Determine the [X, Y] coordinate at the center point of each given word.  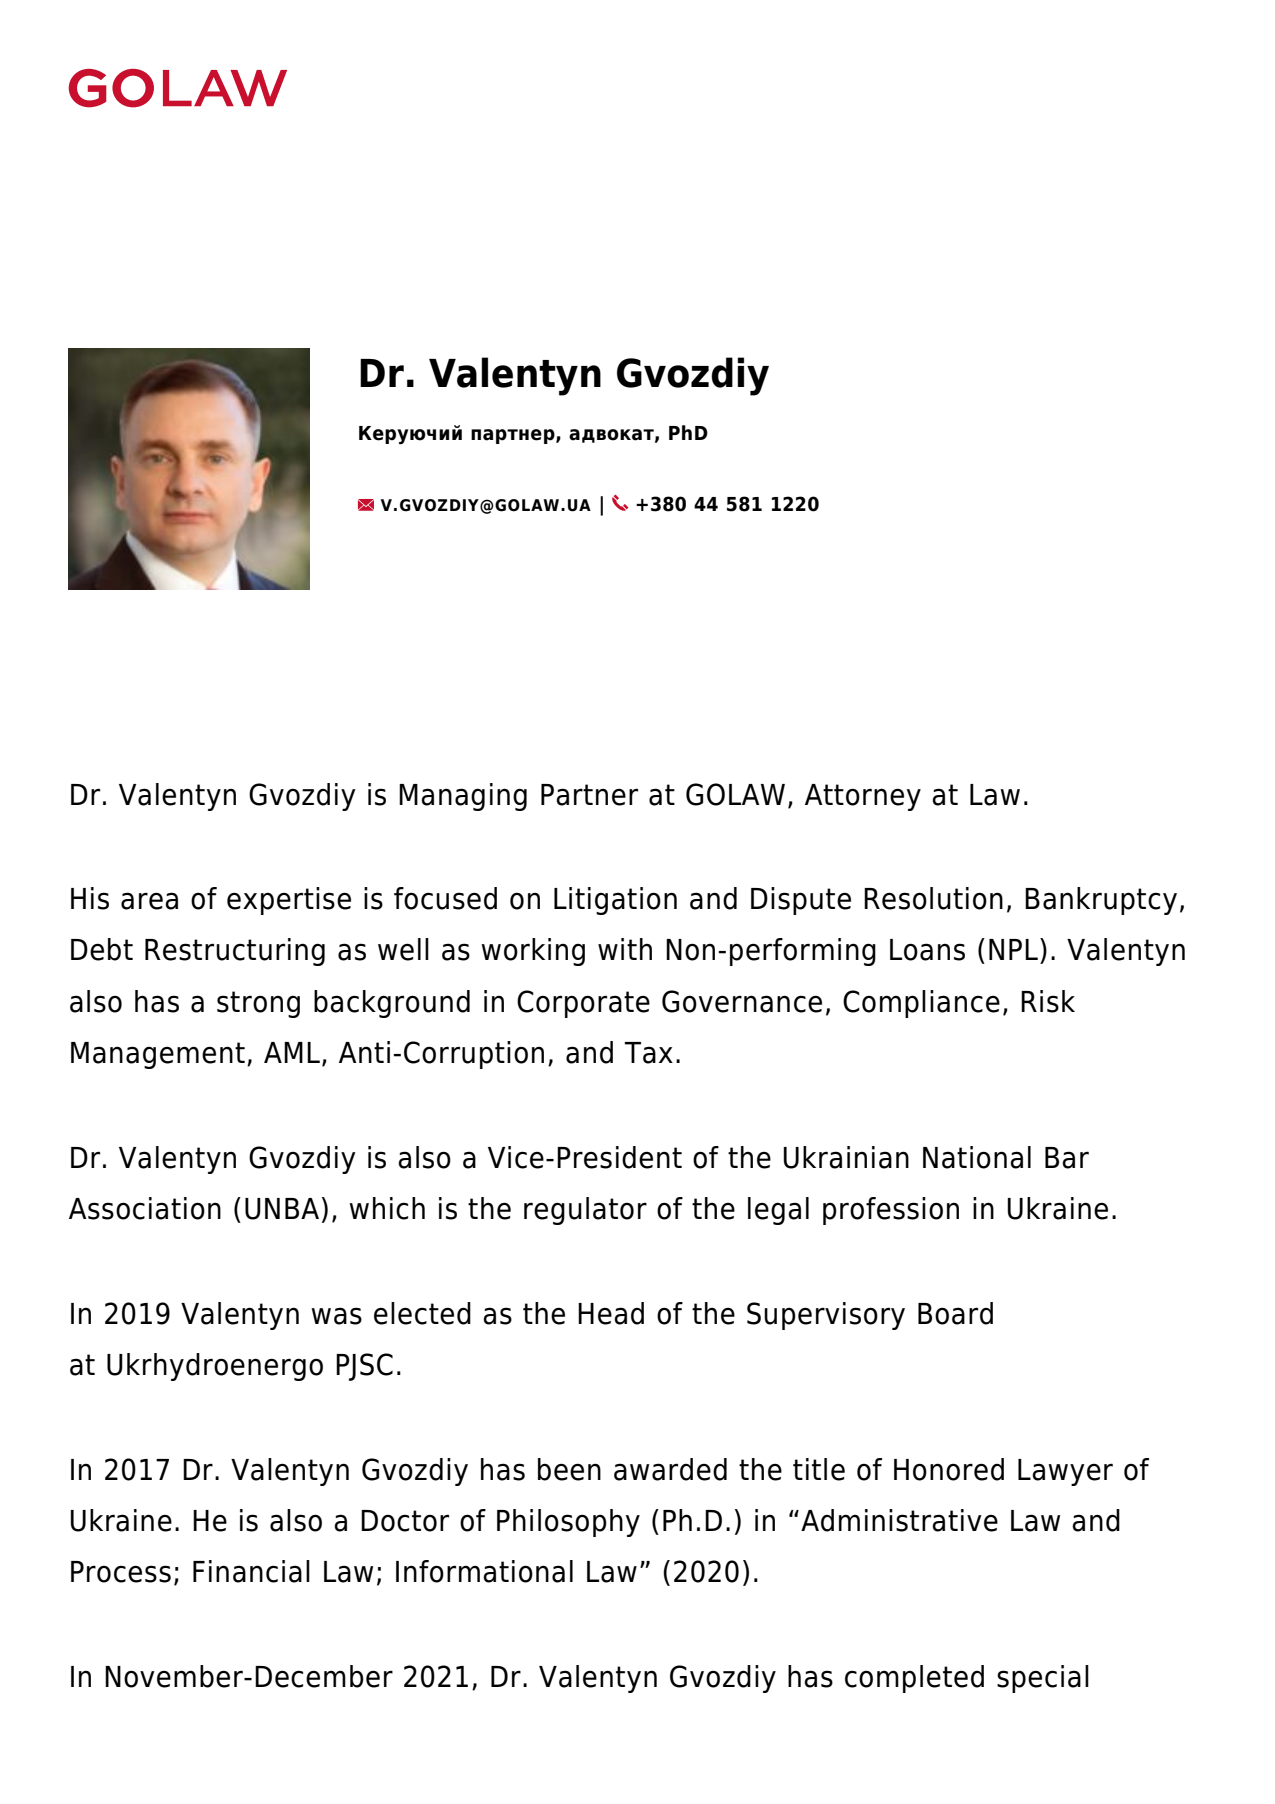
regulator [585, 1211]
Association [145, 1208]
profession [891, 1211]
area [149, 901]
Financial [251, 1571]
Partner [589, 795]
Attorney [863, 797]
